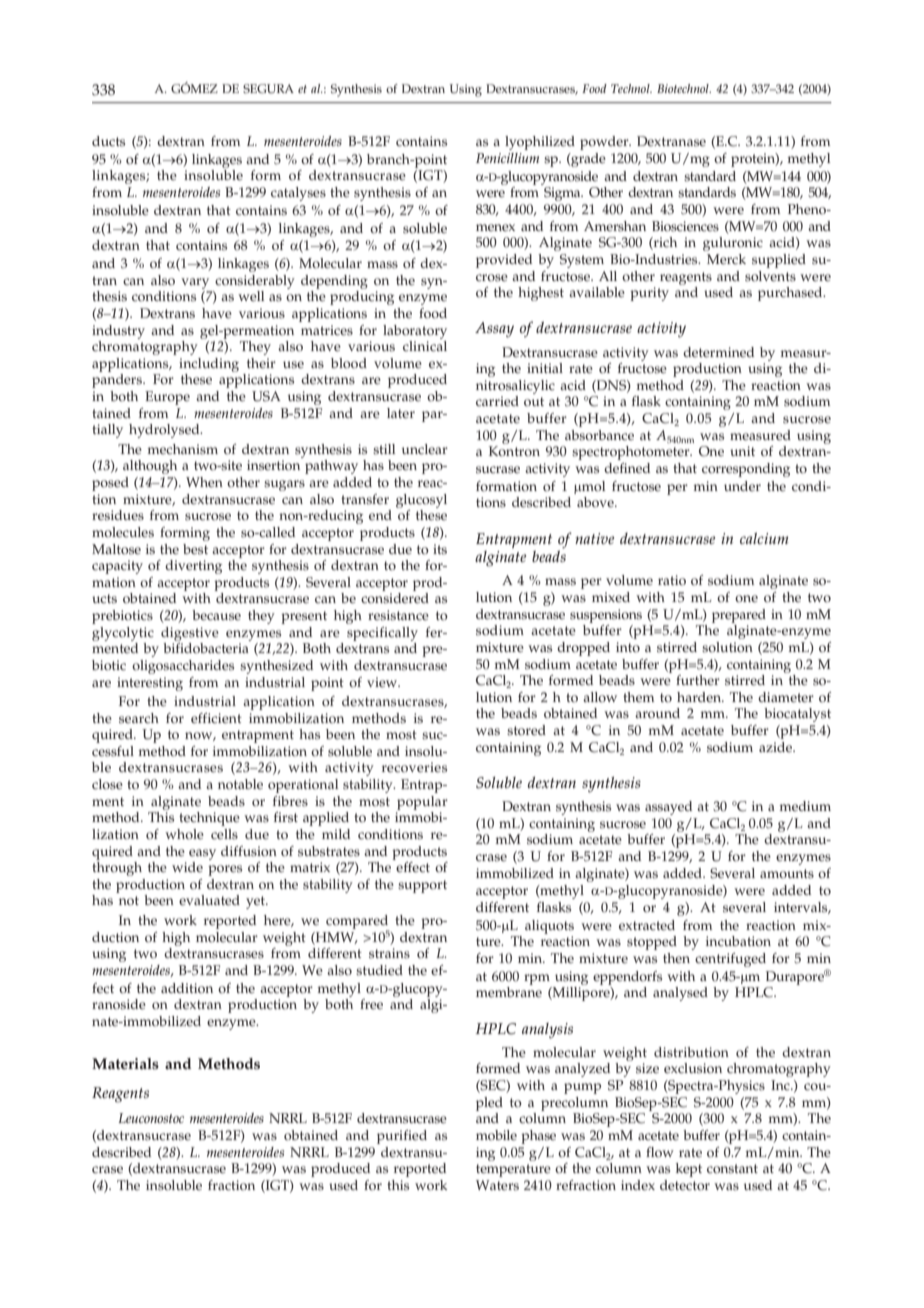  I want to click on corresponding, so click(746, 470).
